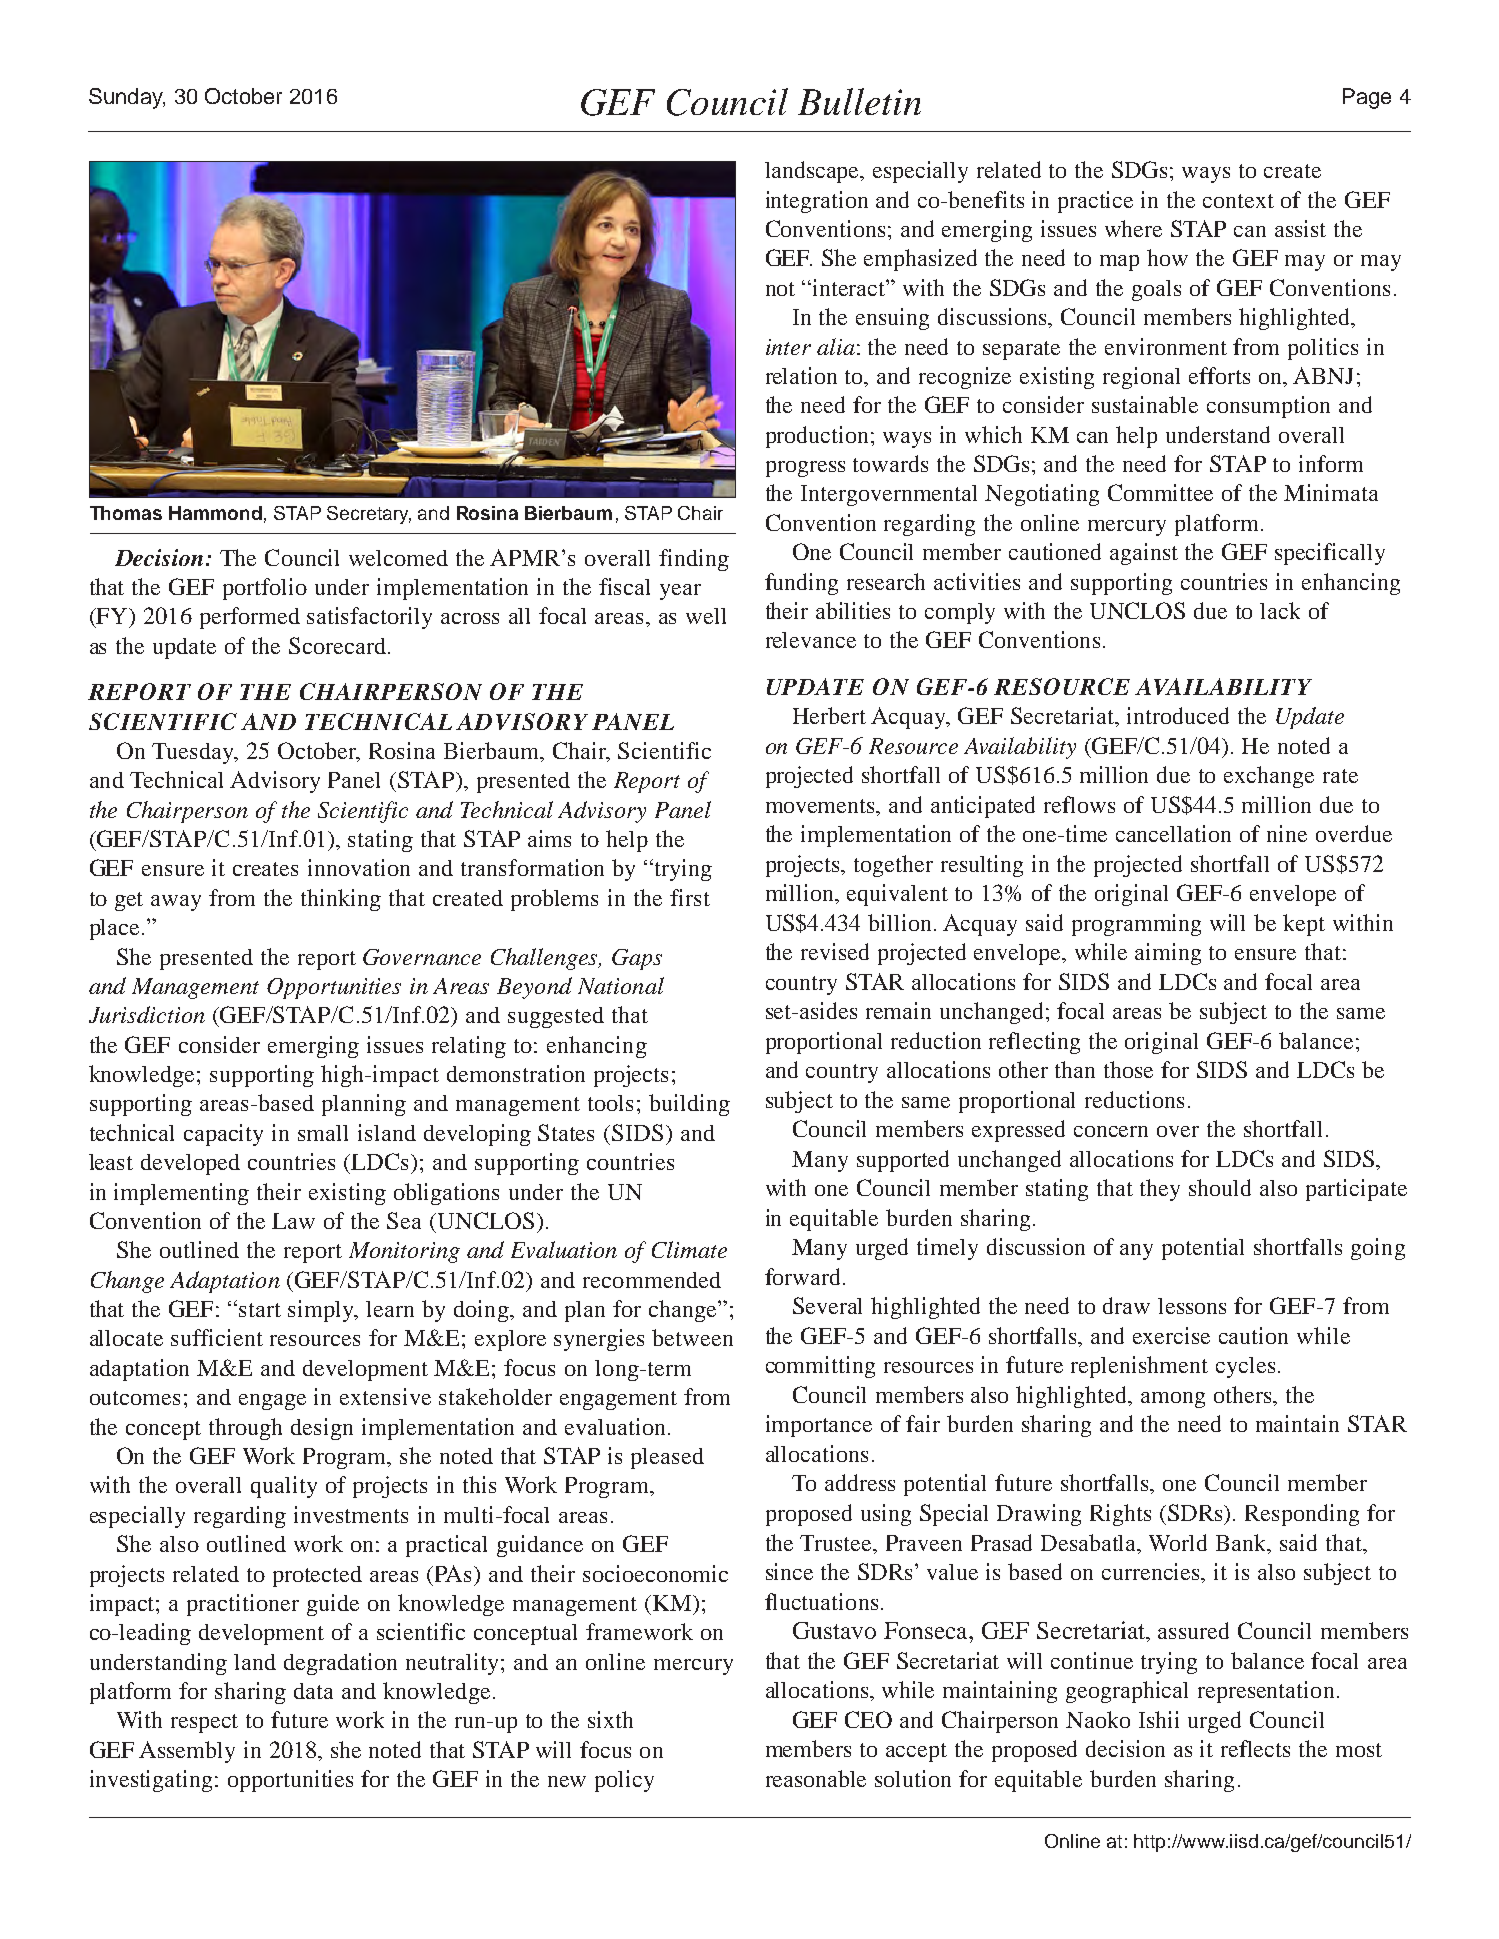  I want to click on Scorecard, so click(337, 645).
